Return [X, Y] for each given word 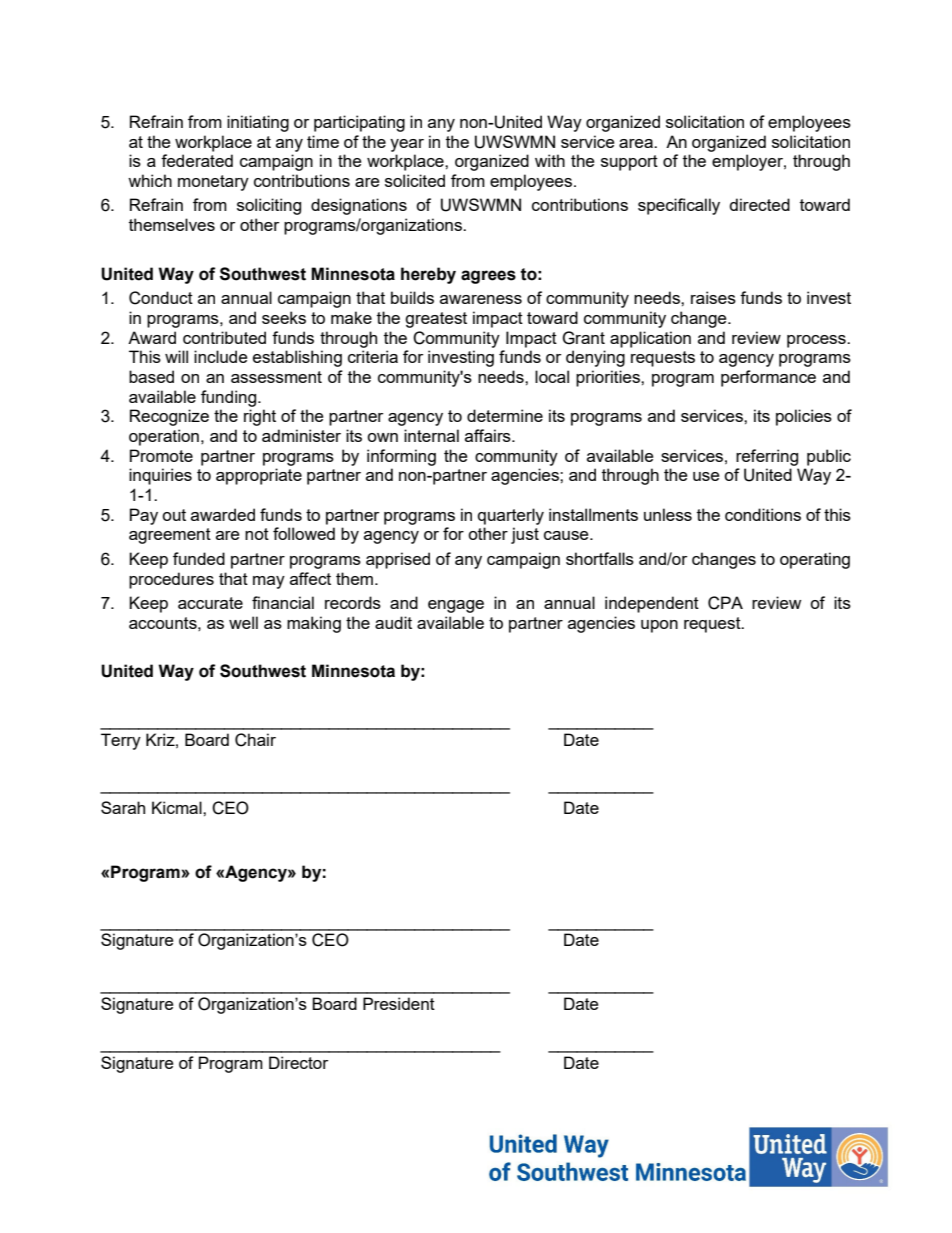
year [407, 145]
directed [759, 204]
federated [197, 160]
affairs [489, 435]
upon [659, 626]
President [399, 1003]
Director [298, 1062]
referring [767, 457]
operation [164, 437]
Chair [255, 740]
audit [393, 622]
